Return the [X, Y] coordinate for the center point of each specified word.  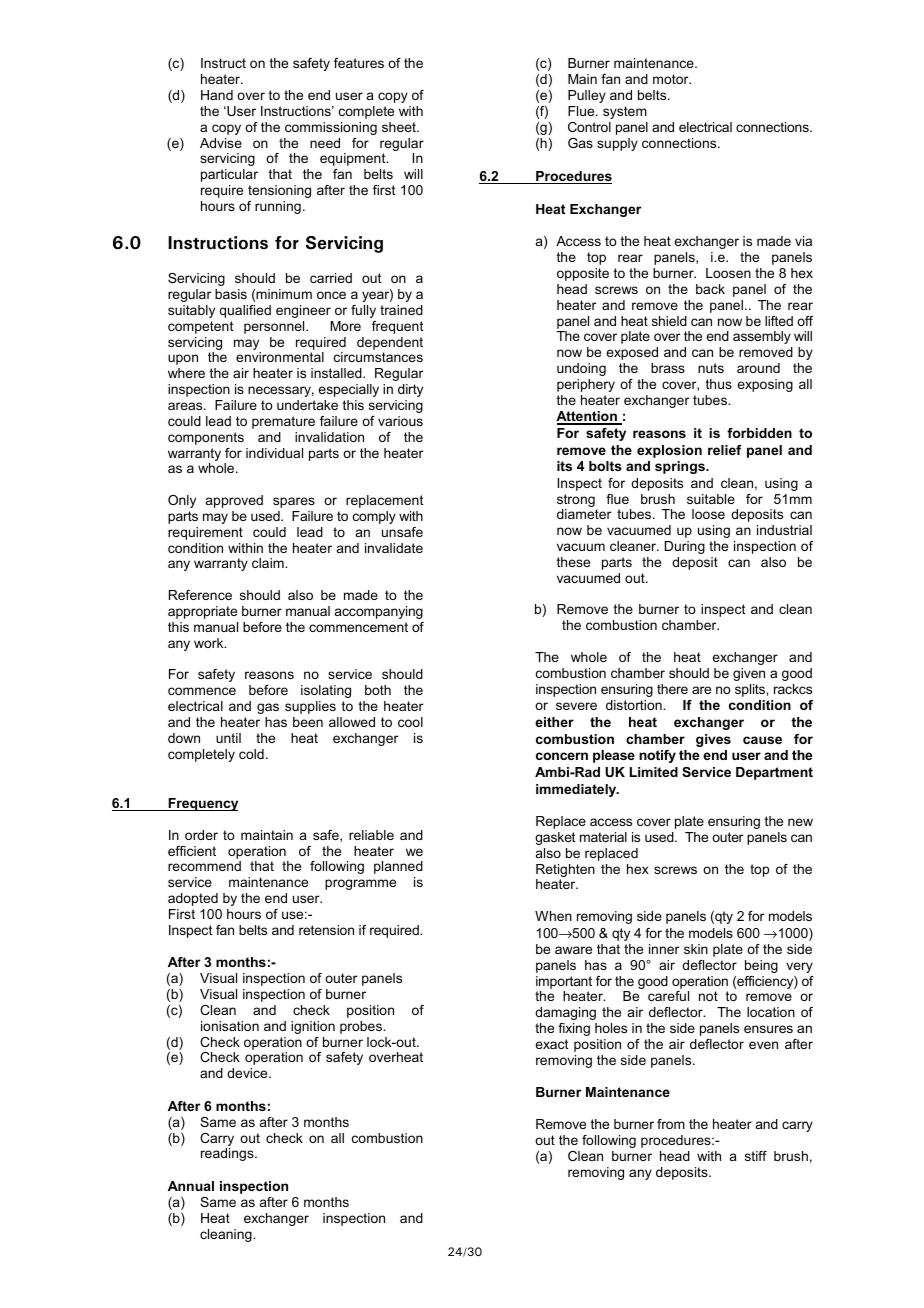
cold [251, 754]
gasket [555, 838]
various [400, 421]
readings [228, 1154]
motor [672, 79]
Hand [217, 95]
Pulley [587, 96]
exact [552, 1044]
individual [274, 453]
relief [725, 450]
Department [774, 773]
